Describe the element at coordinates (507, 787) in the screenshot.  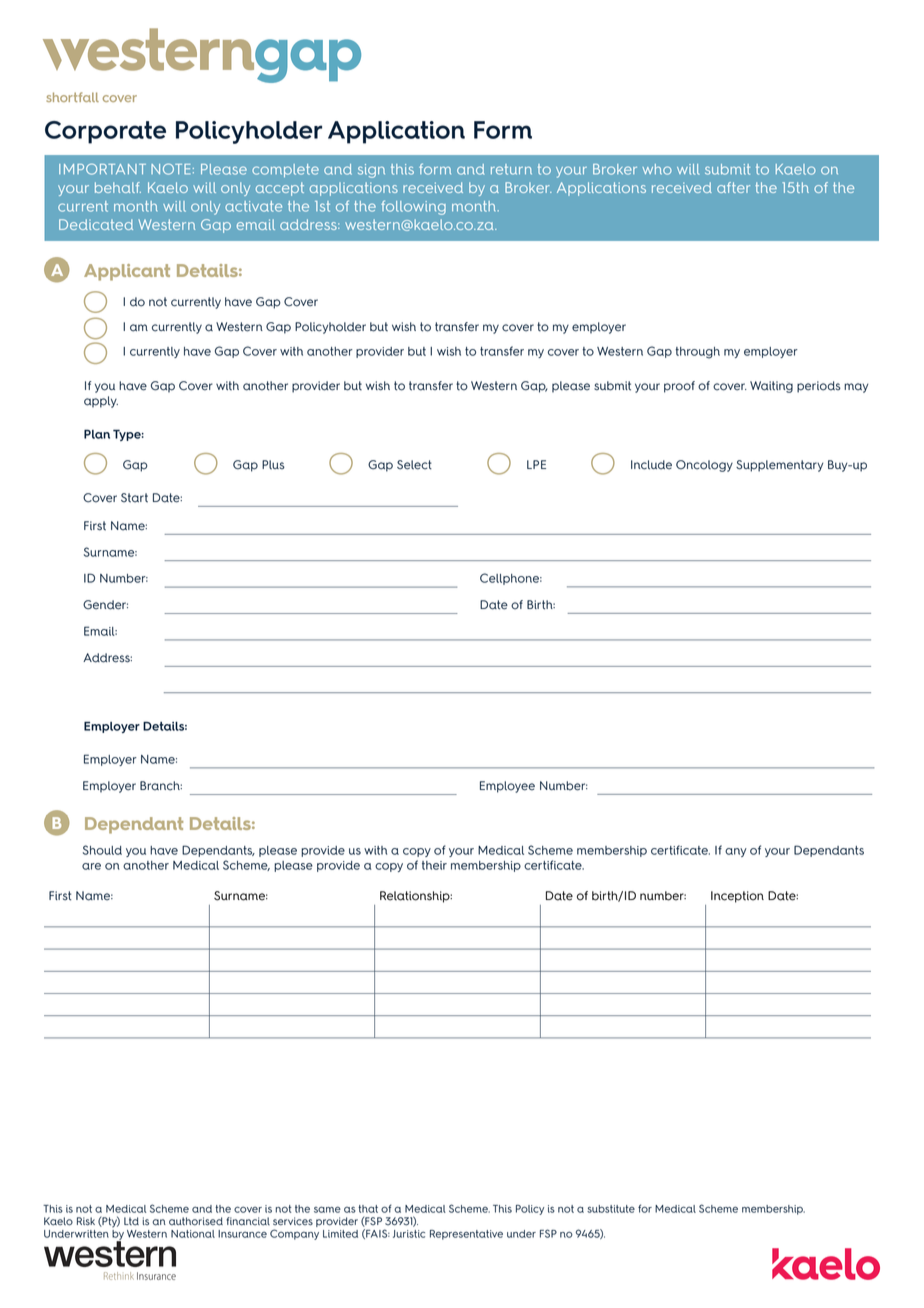
I see `Employee` at that location.
